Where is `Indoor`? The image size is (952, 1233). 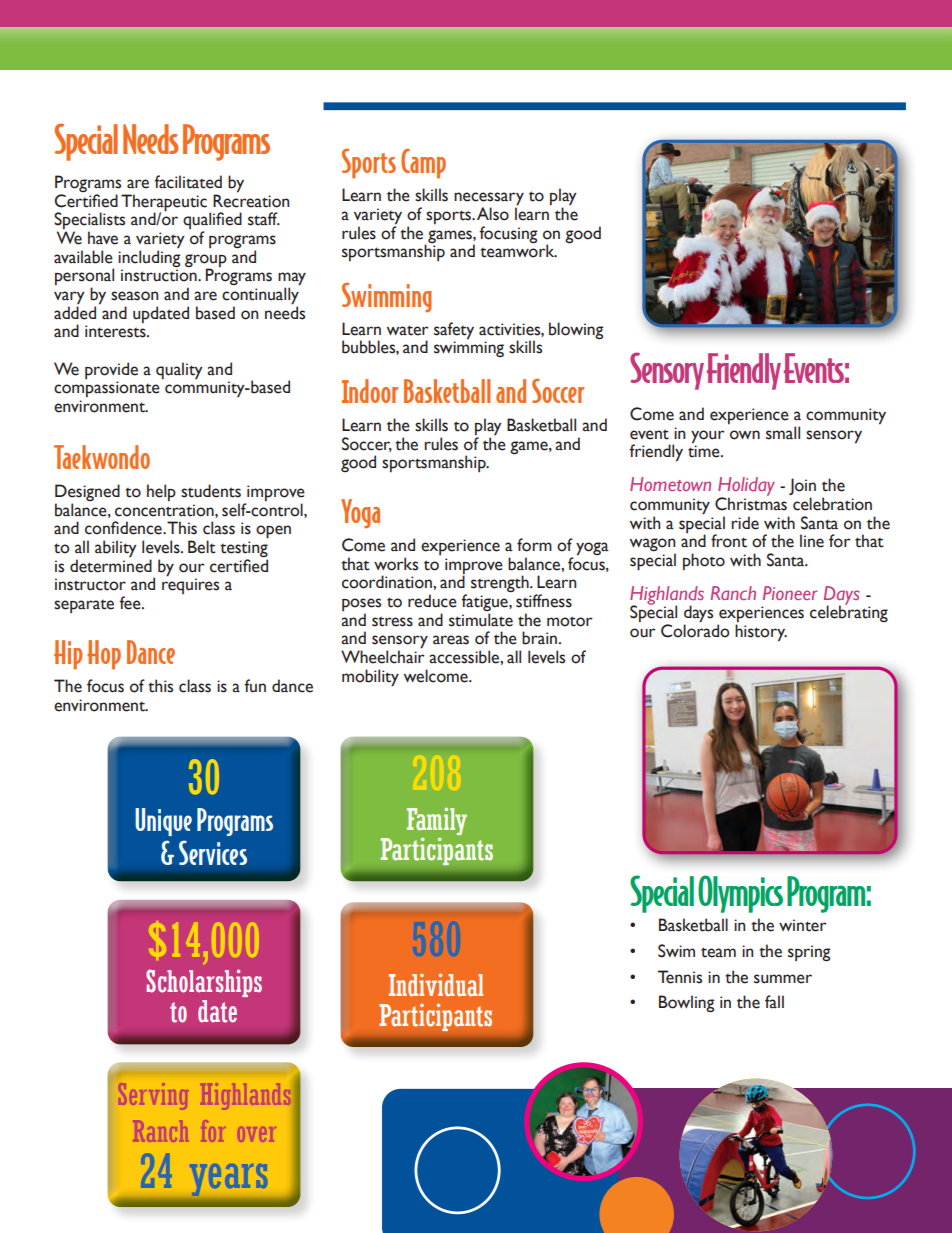
Indoor is located at coordinates (370, 391).
